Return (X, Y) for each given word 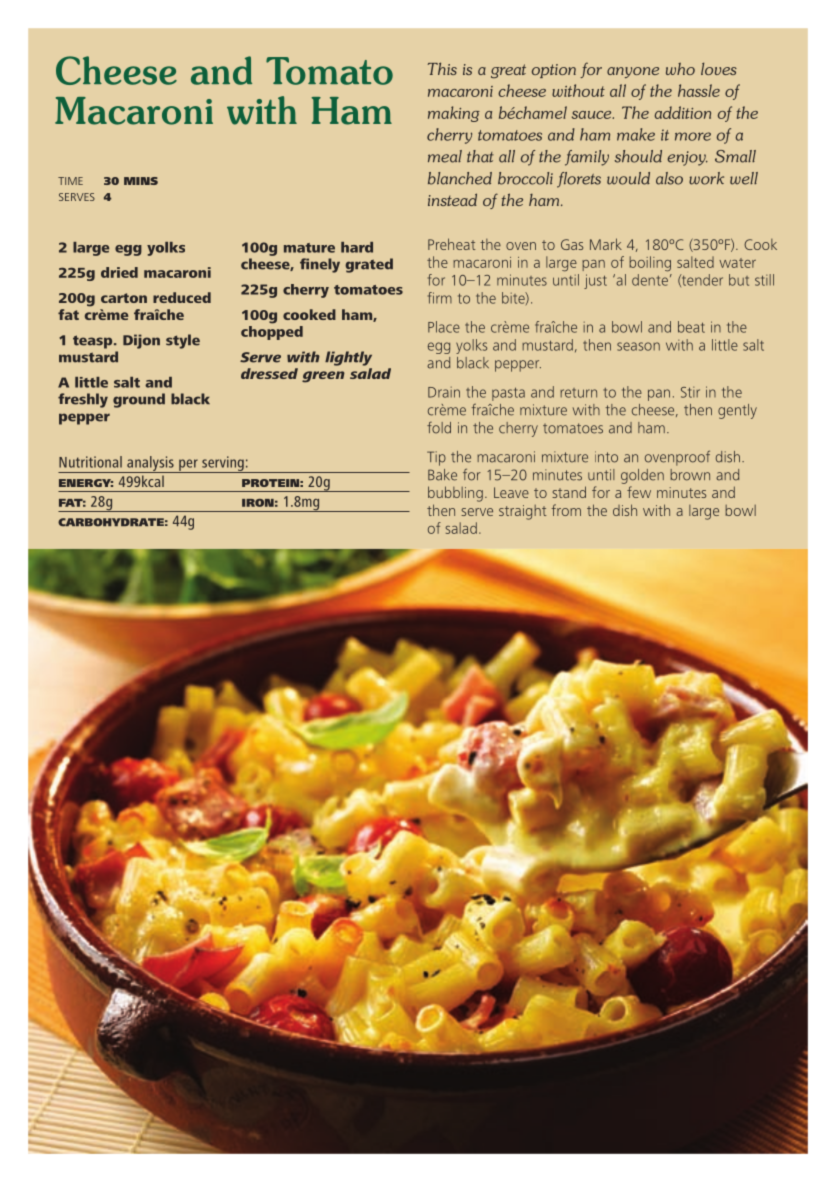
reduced (182, 297)
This (442, 68)
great (508, 71)
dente (650, 280)
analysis (150, 464)
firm (440, 298)
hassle (699, 90)
